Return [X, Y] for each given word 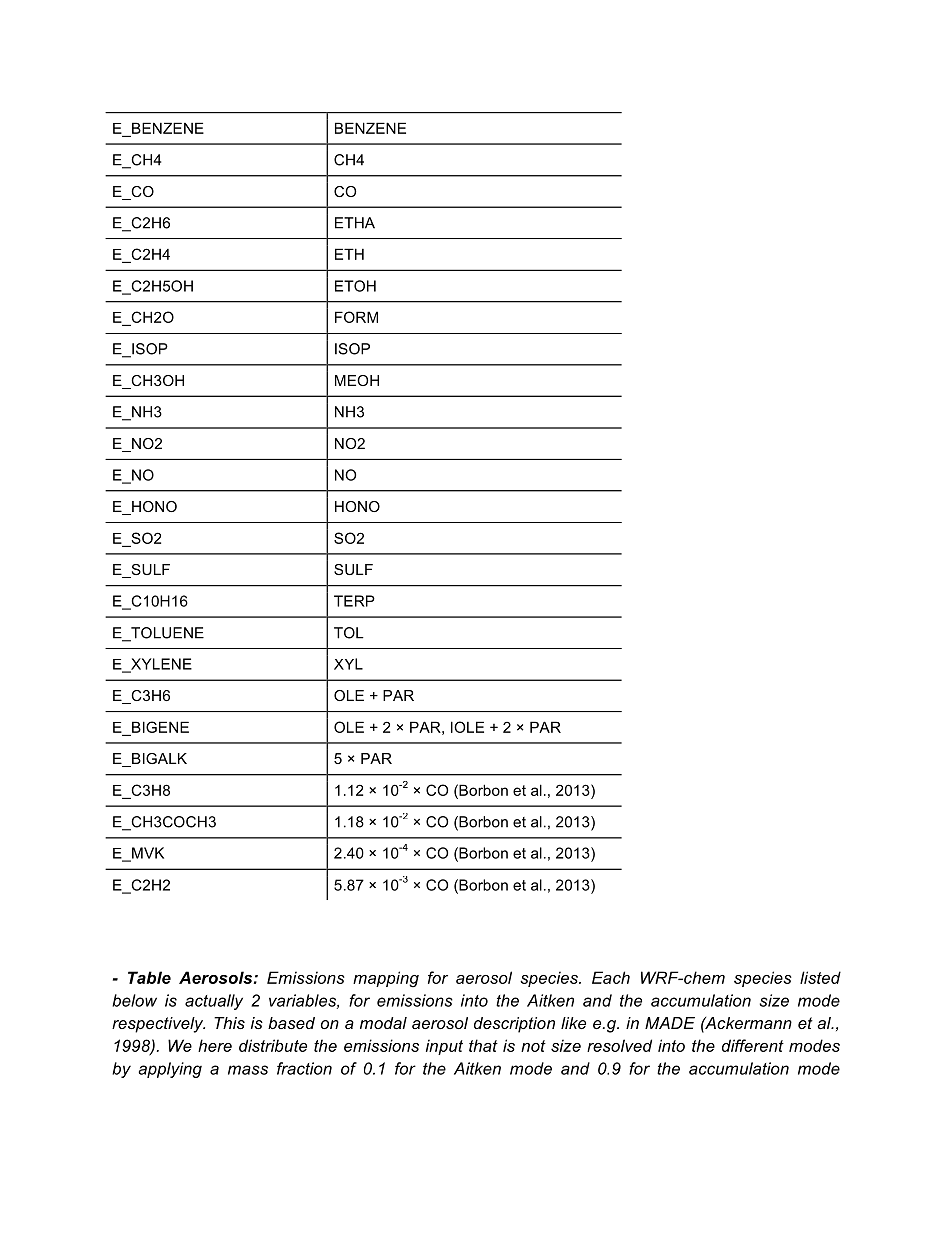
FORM [356, 317]
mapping [386, 979]
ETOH [355, 286]
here [215, 1045]
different [753, 1045]
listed [820, 977]
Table [149, 977]
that [483, 1045]
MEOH [357, 380]
